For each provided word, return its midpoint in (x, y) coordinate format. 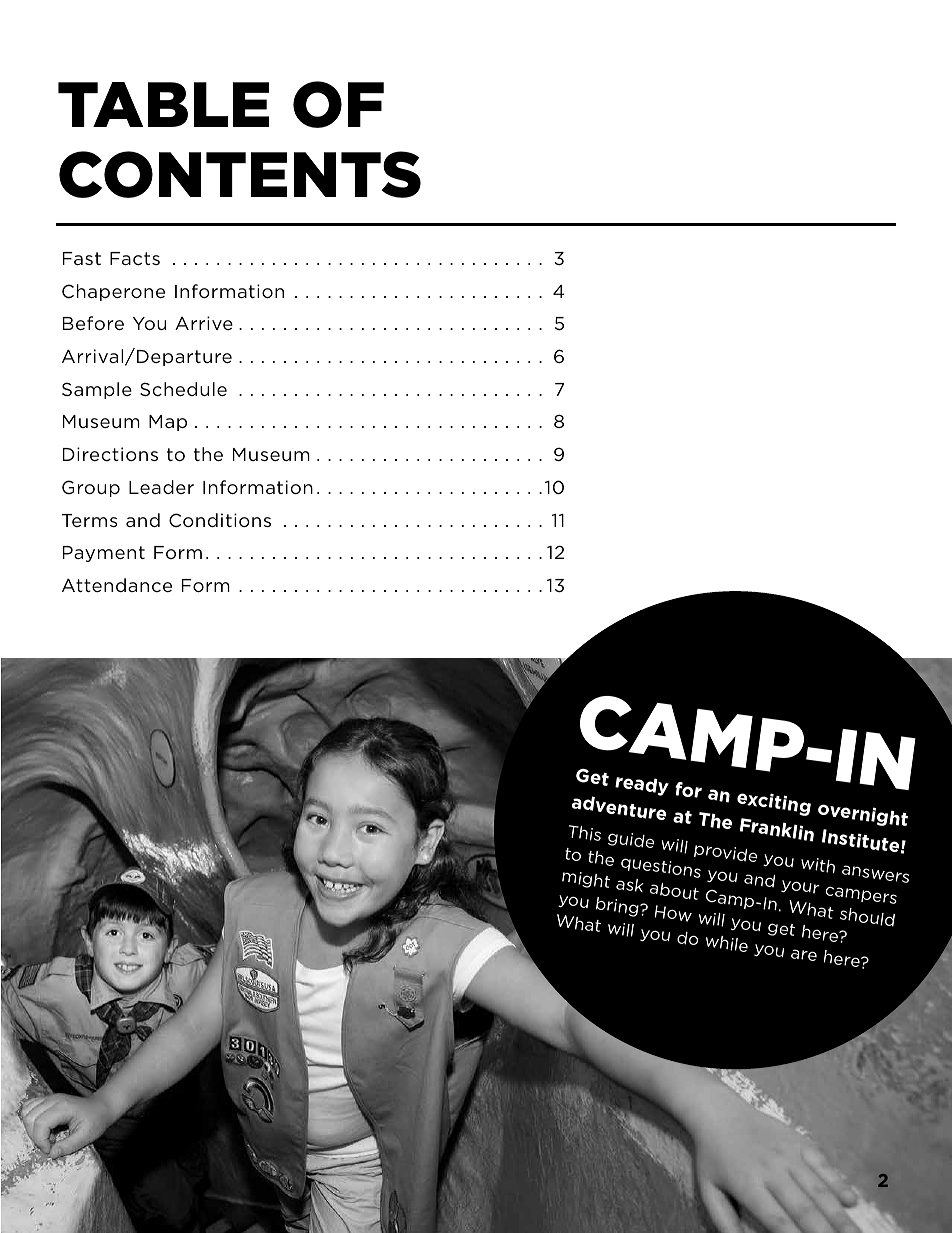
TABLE (163, 104)
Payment (104, 554)
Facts (135, 259)
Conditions (220, 520)
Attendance (117, 585)
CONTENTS (240, 174)
